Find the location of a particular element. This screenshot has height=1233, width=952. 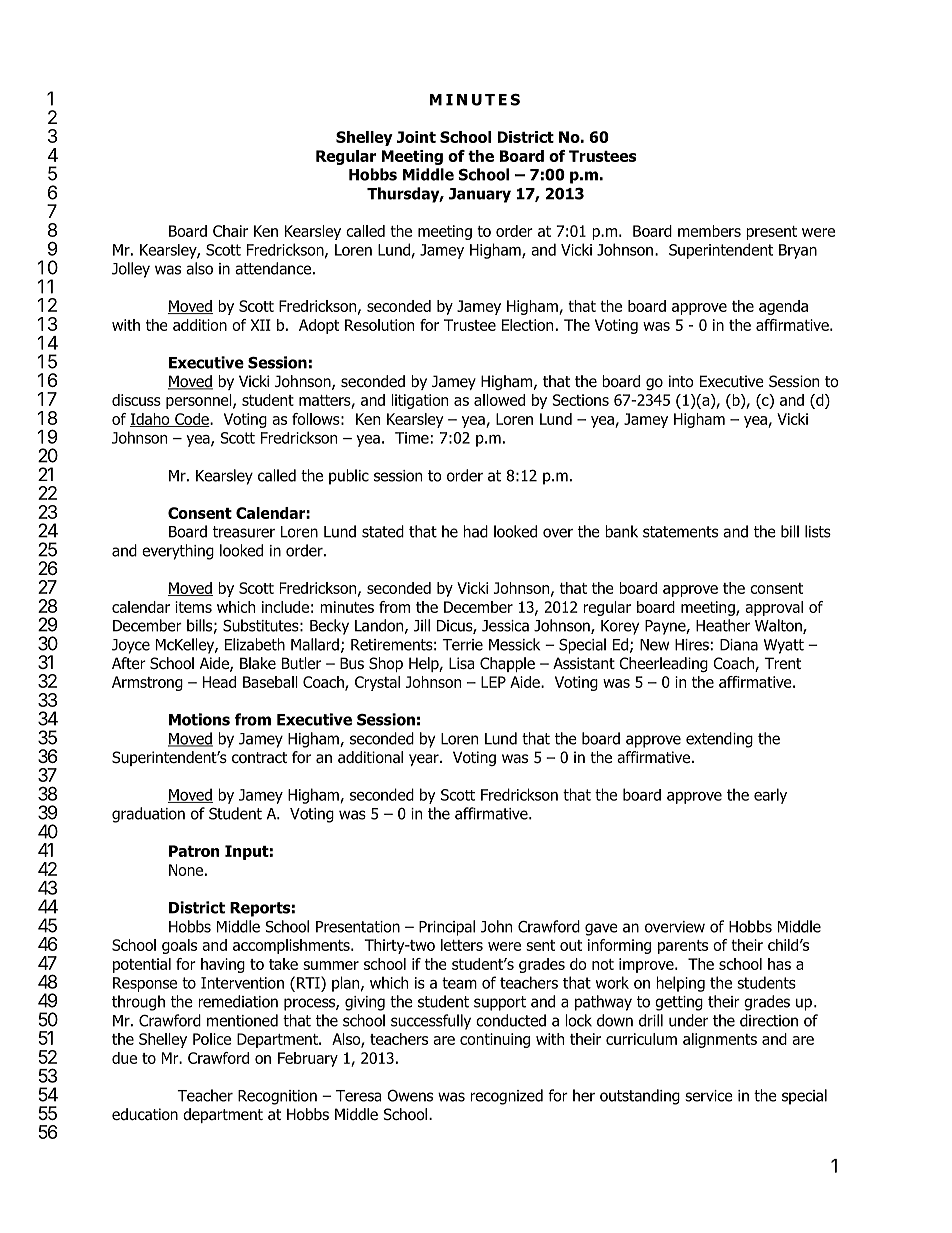

statements is located at coordinates (680, 532).
